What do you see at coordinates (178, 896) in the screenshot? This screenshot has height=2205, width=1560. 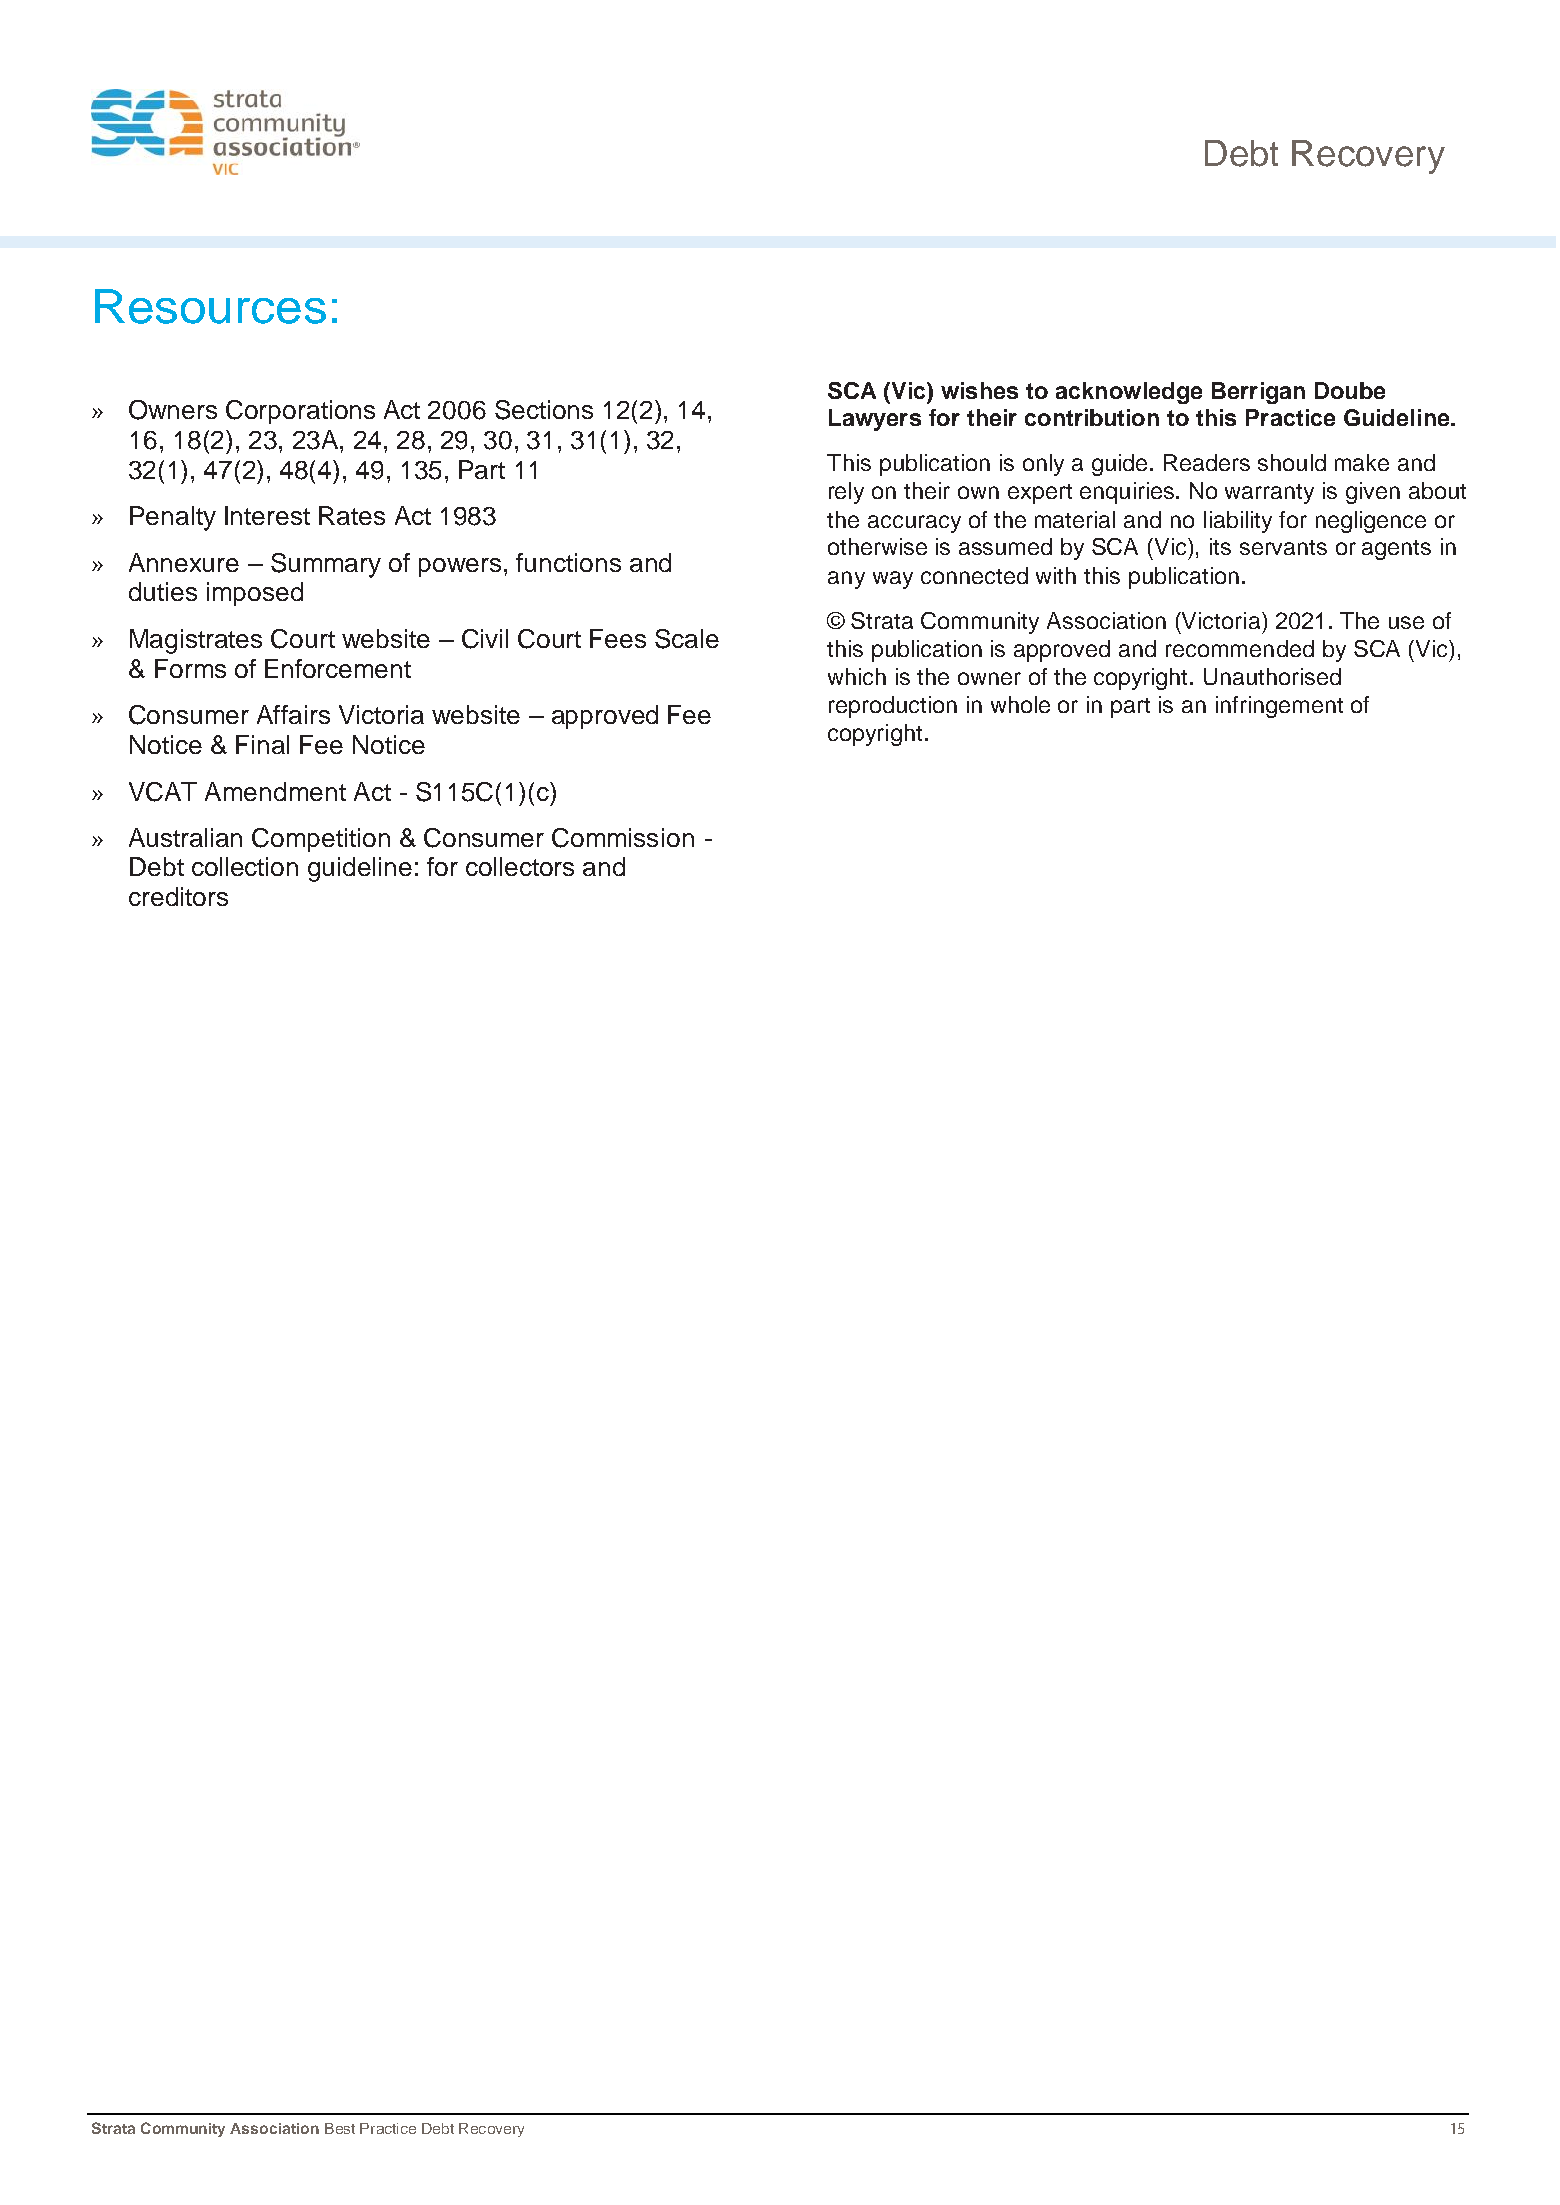 I see `creditors` at bounding box center [178, 896].
